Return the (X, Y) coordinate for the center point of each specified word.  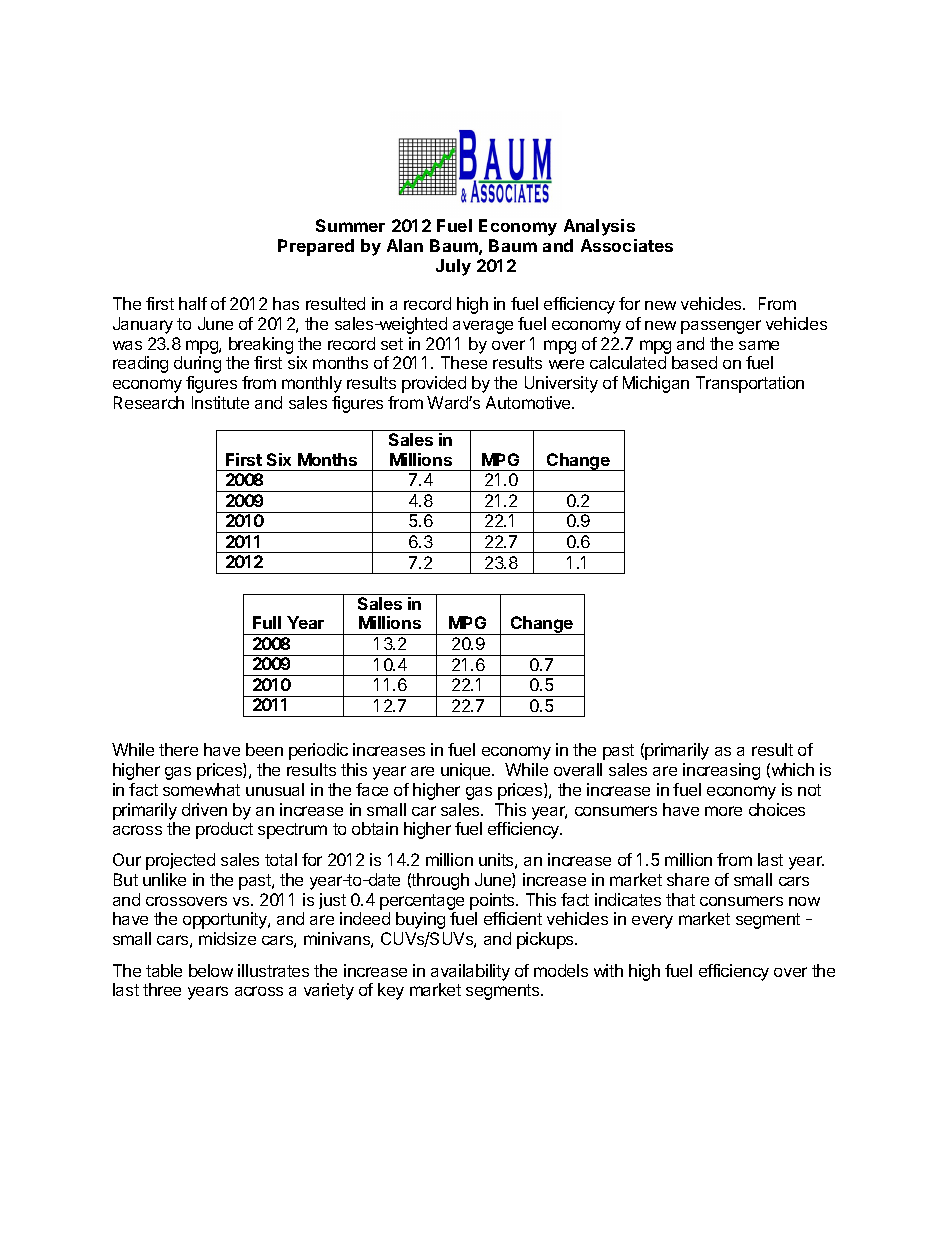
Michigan (656, 384)
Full (267, 622)
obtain (375, 828)
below (211, 970)
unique (467, 771)
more (723, 811)
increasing (721, 771)
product (224, 830)
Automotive (529, 402)
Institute (220, 402)
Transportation (750, 384)
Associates (627, 245)
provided (434, 384)
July (453, 267)
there (178, 749)
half (193, 303)
